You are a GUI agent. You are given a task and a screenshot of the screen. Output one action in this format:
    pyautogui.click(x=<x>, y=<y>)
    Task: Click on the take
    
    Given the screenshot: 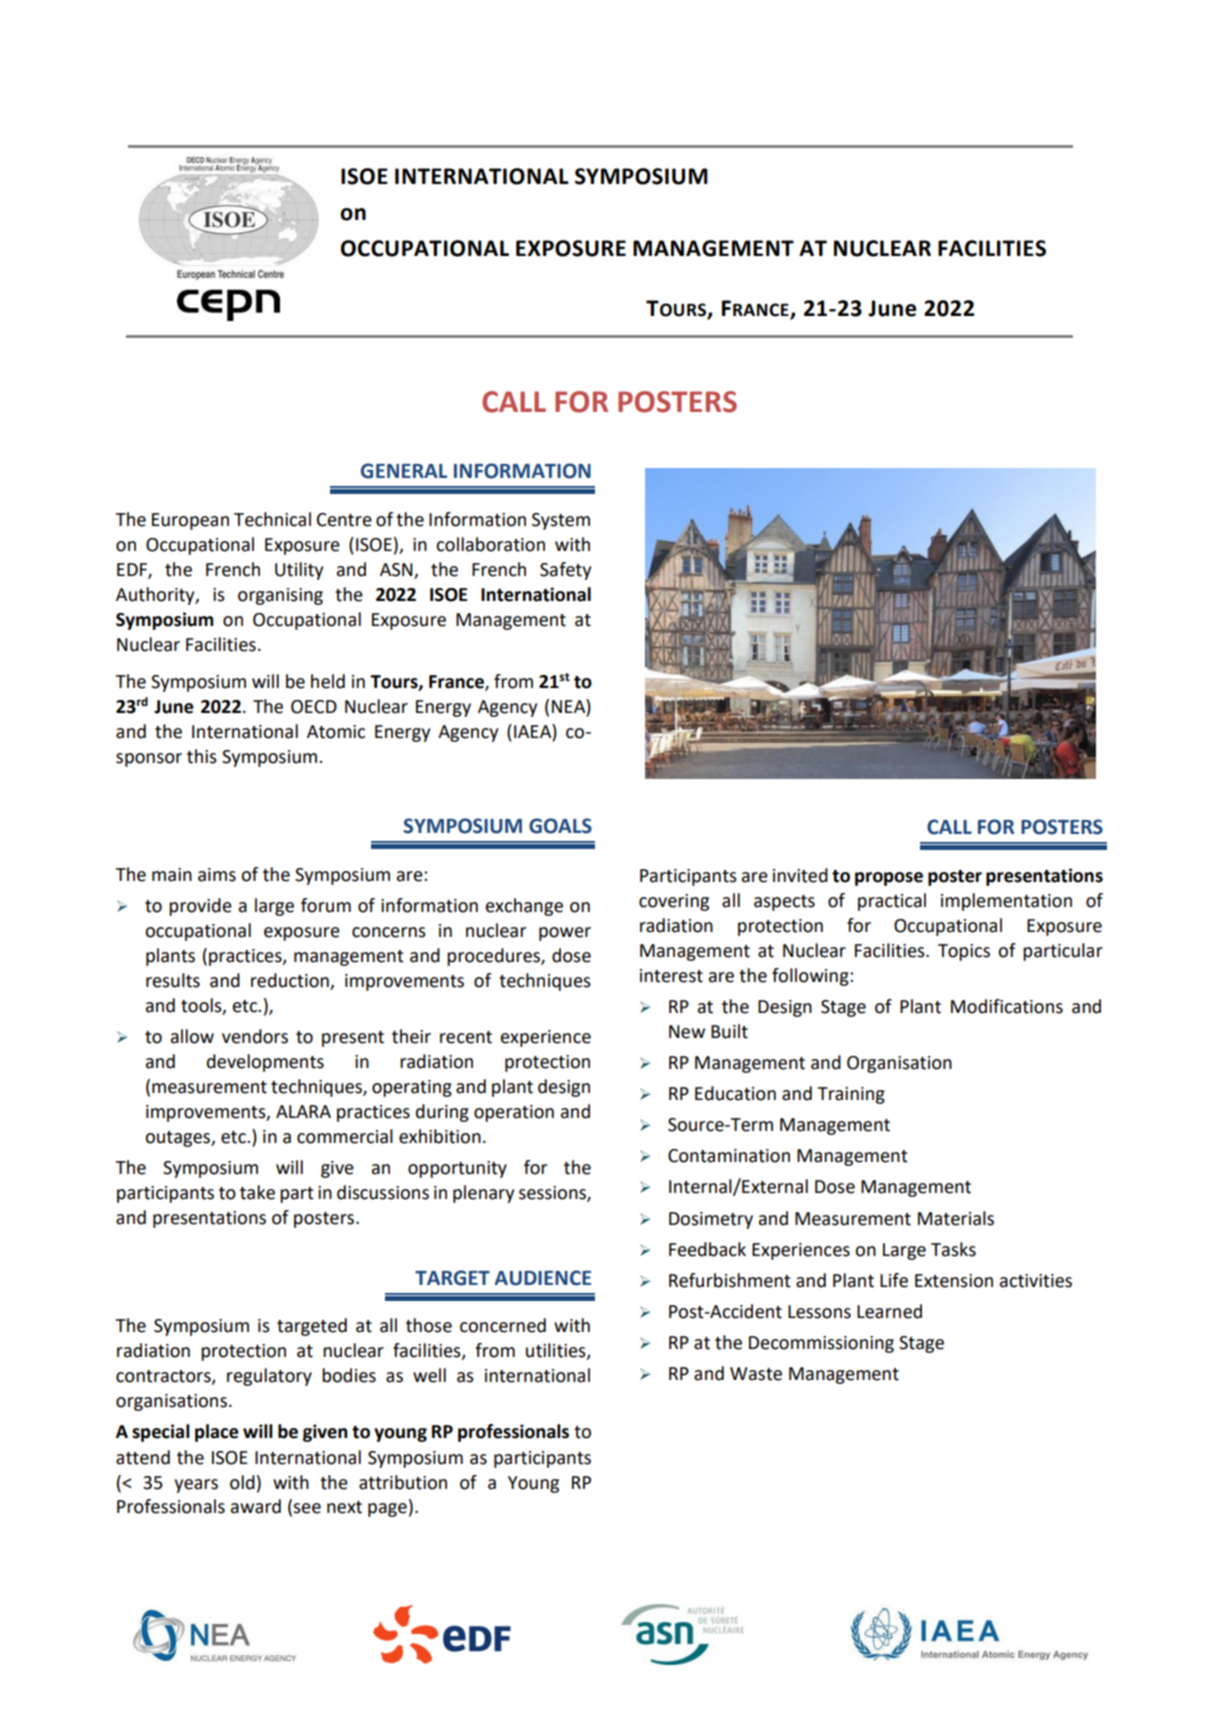 What is the action you would take?
    pyautogui.click(x=257, y=1192)
